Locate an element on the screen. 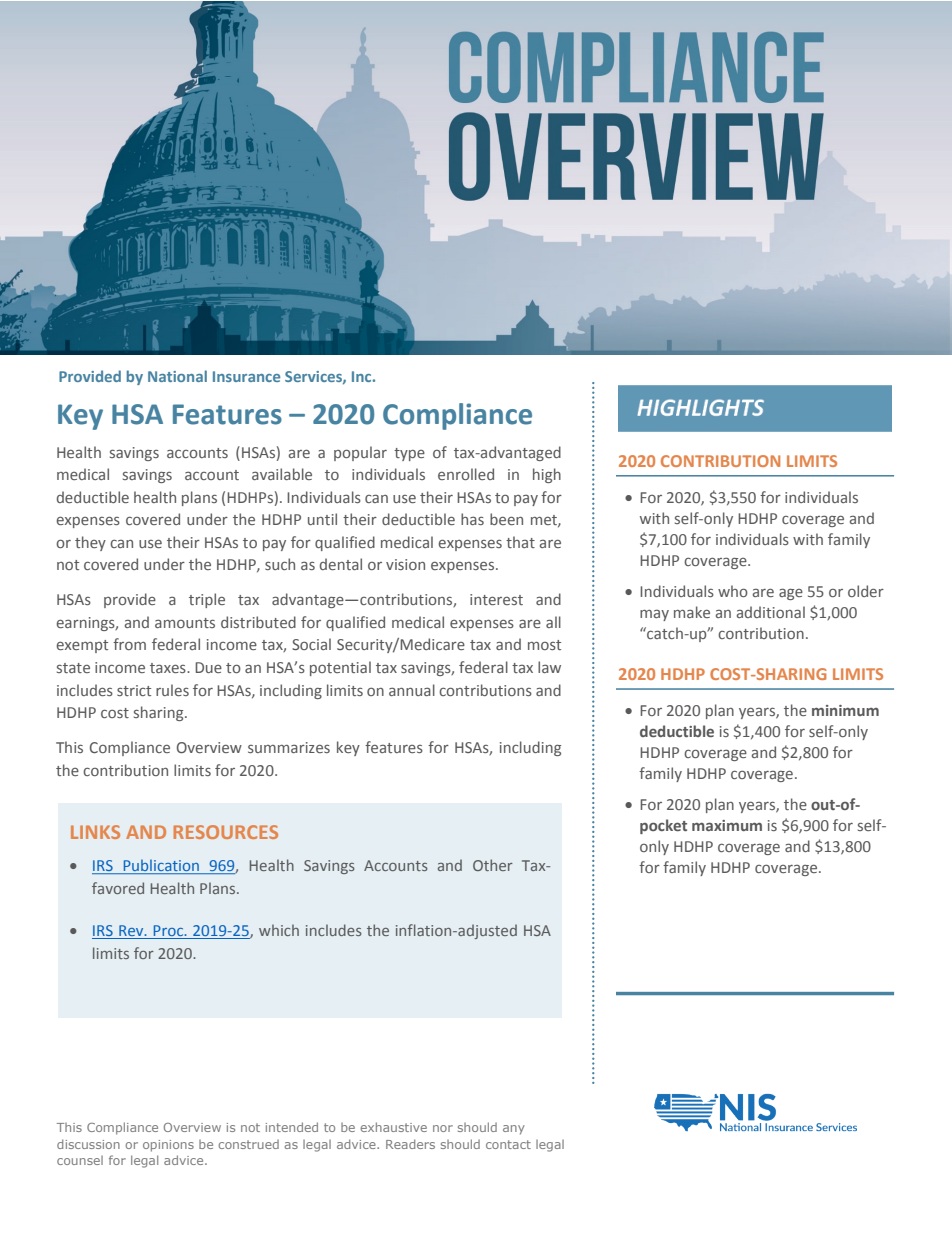 The image size is (952, 1233). additional is located at coordinates (771, 612).
